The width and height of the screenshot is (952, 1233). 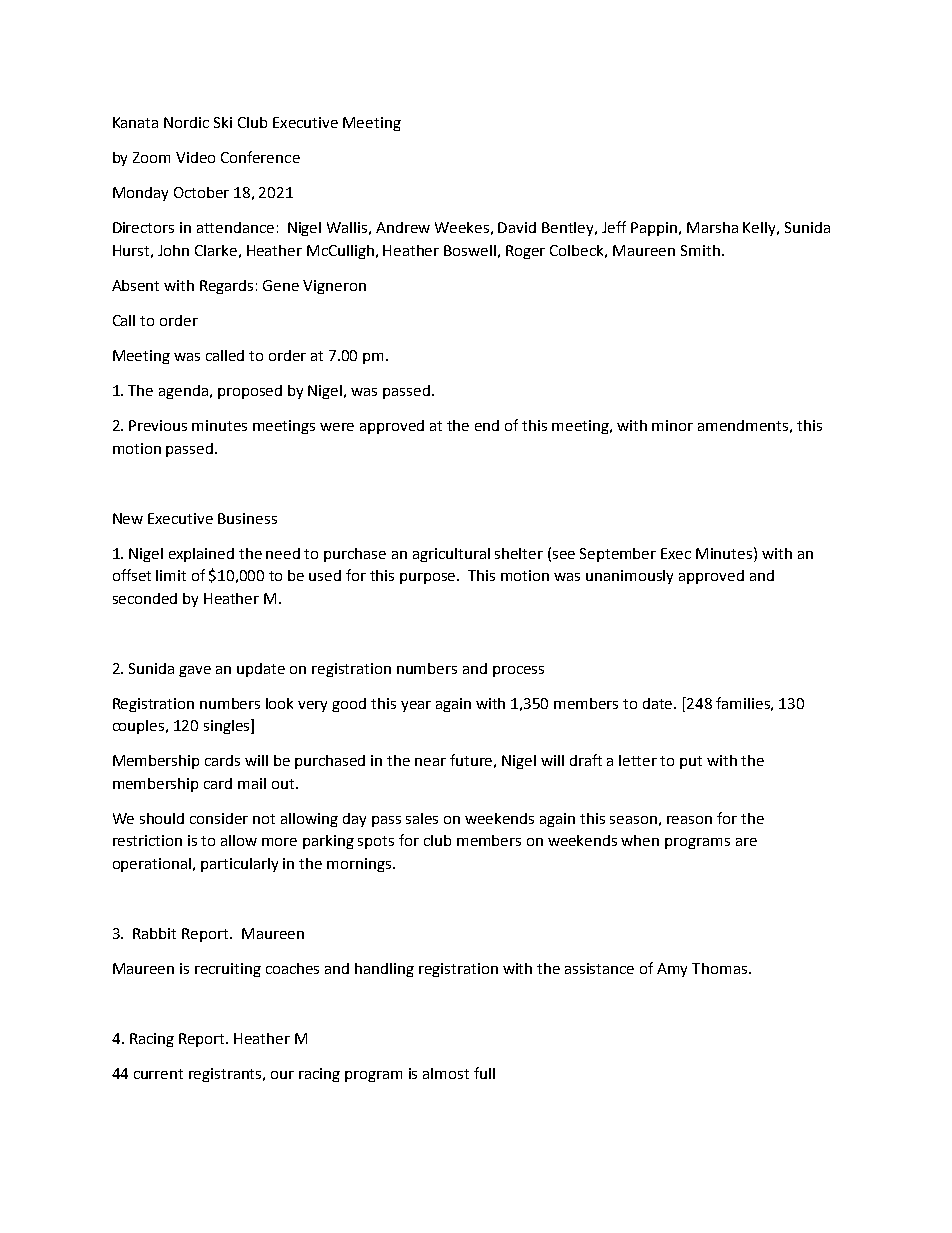 What do you see at coordinates (227, 1075) in the screenshot?
I see `registrants` at bounding box center [227, 1075].
